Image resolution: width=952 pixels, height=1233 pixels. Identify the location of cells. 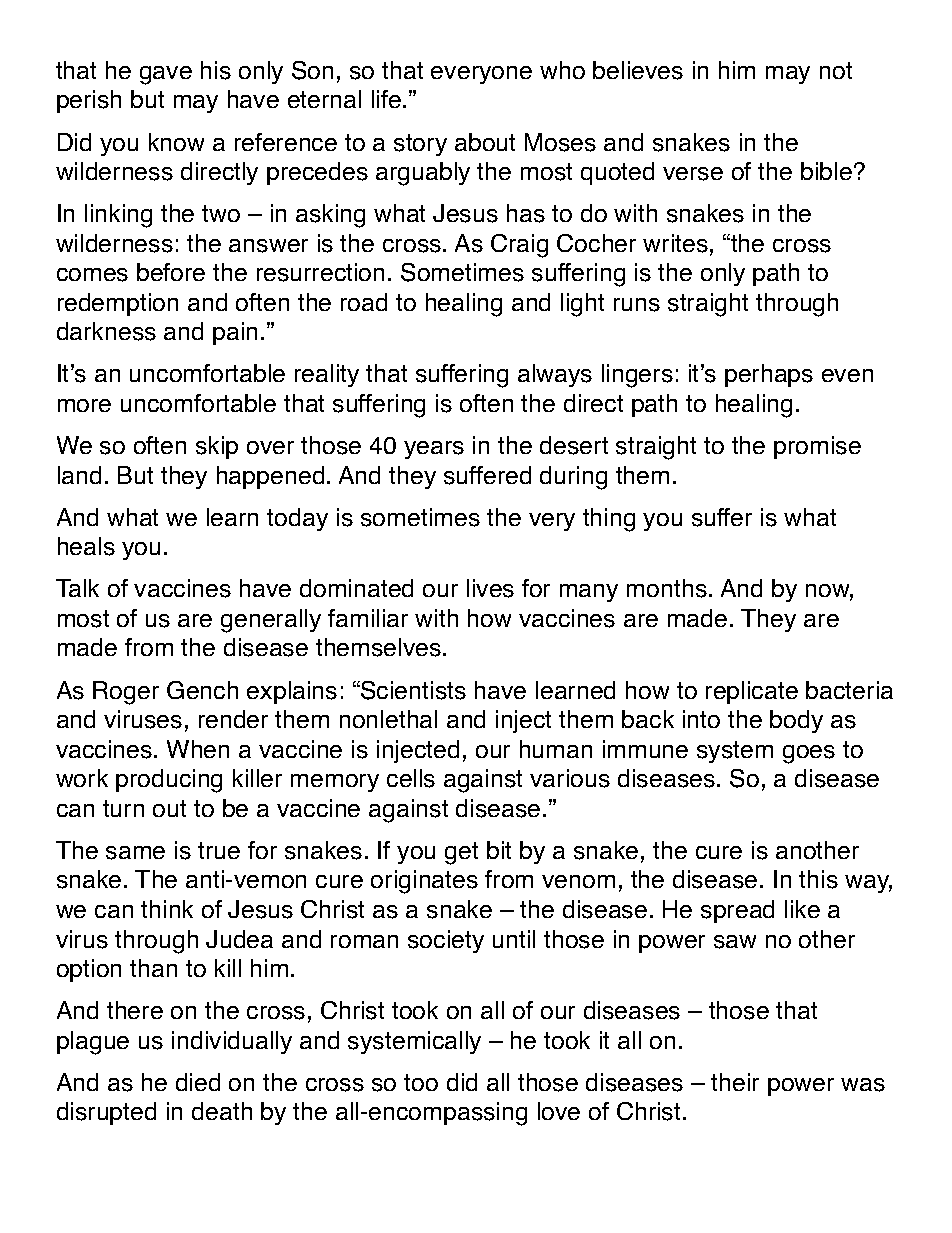
(411, 778).
